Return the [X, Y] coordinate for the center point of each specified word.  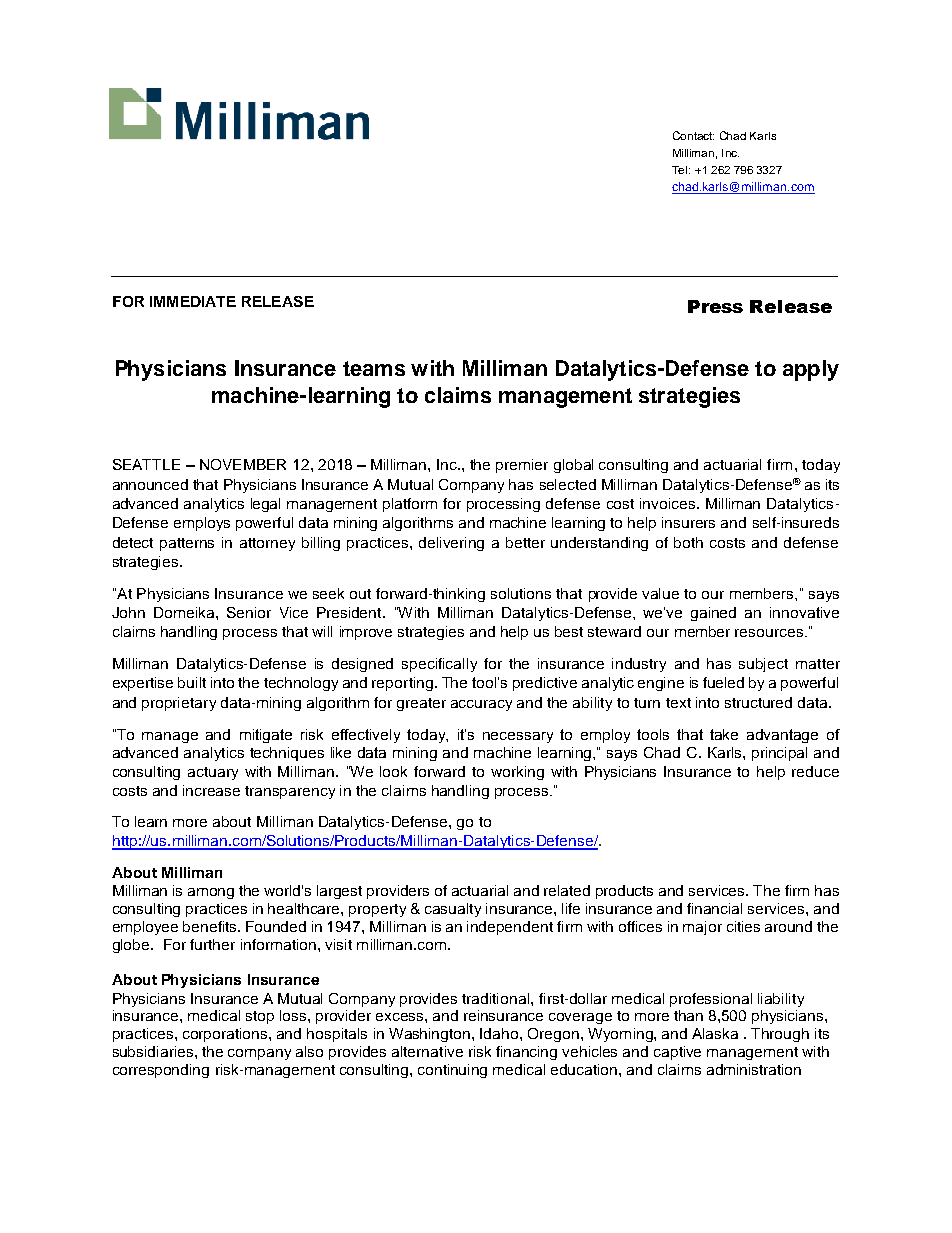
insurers [688, 522]
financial [714, 908]
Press [715, 306]
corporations [226, 1035]
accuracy [481, 705]
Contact [693, 135]
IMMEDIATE [193, 301]
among [211, 893]
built [192, 682]
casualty [453, 910]
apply [811, 370]
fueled [723, 682]
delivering [451, 544]
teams [374, 368]
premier [522, 466]
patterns [187, 544]
